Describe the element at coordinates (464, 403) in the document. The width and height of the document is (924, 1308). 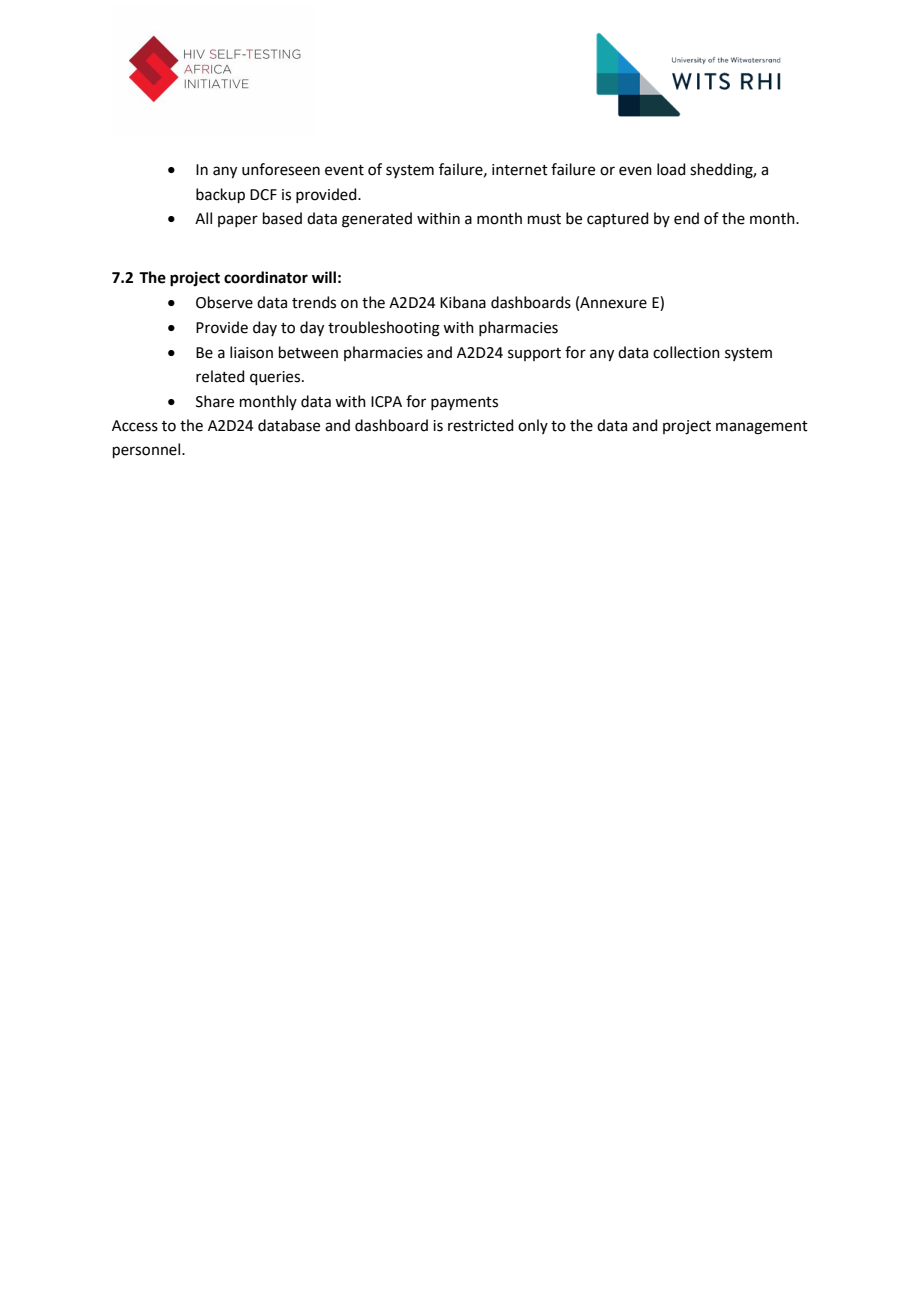
I see `payments` at that location.
